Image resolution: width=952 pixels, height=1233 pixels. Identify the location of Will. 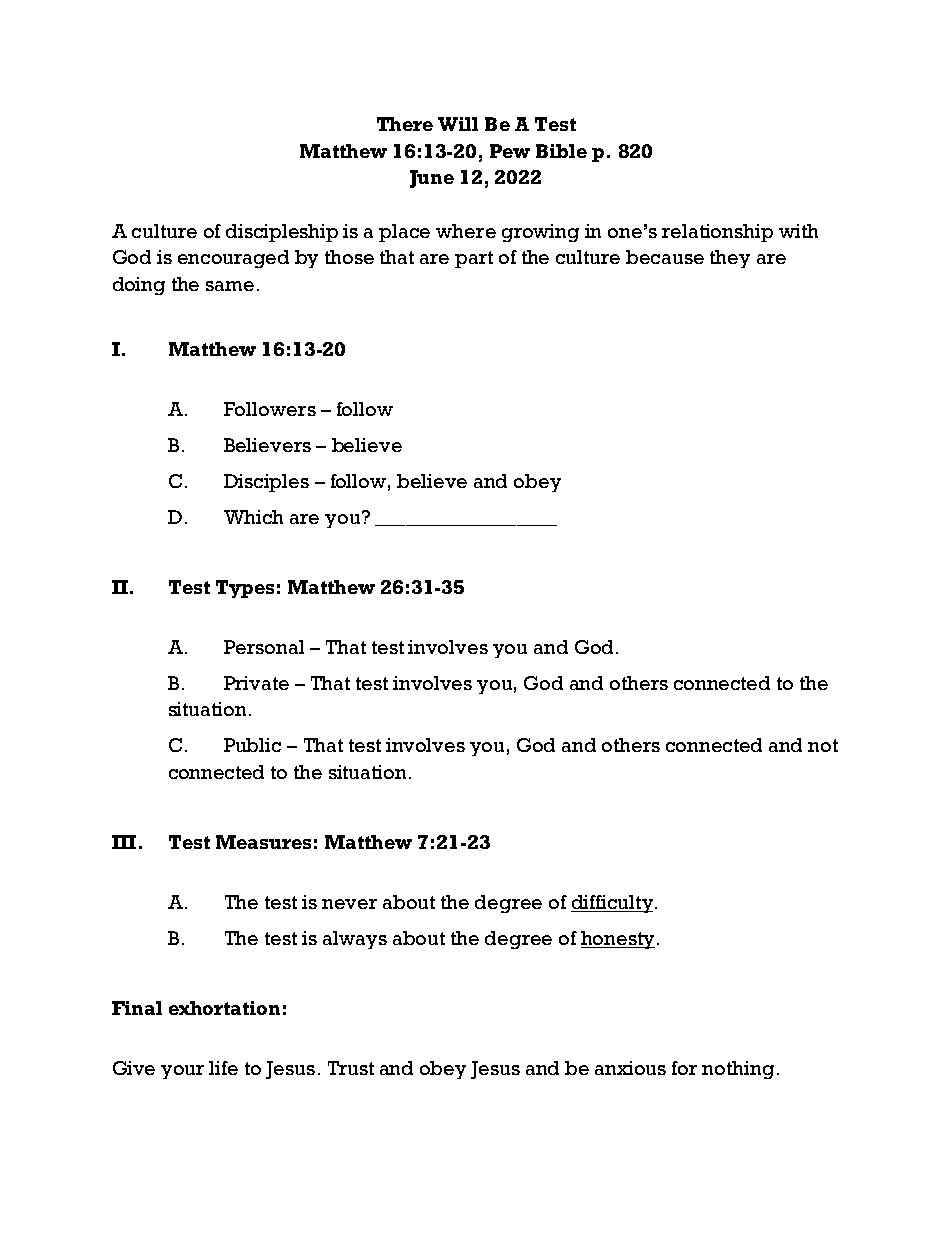
(458, 124).
